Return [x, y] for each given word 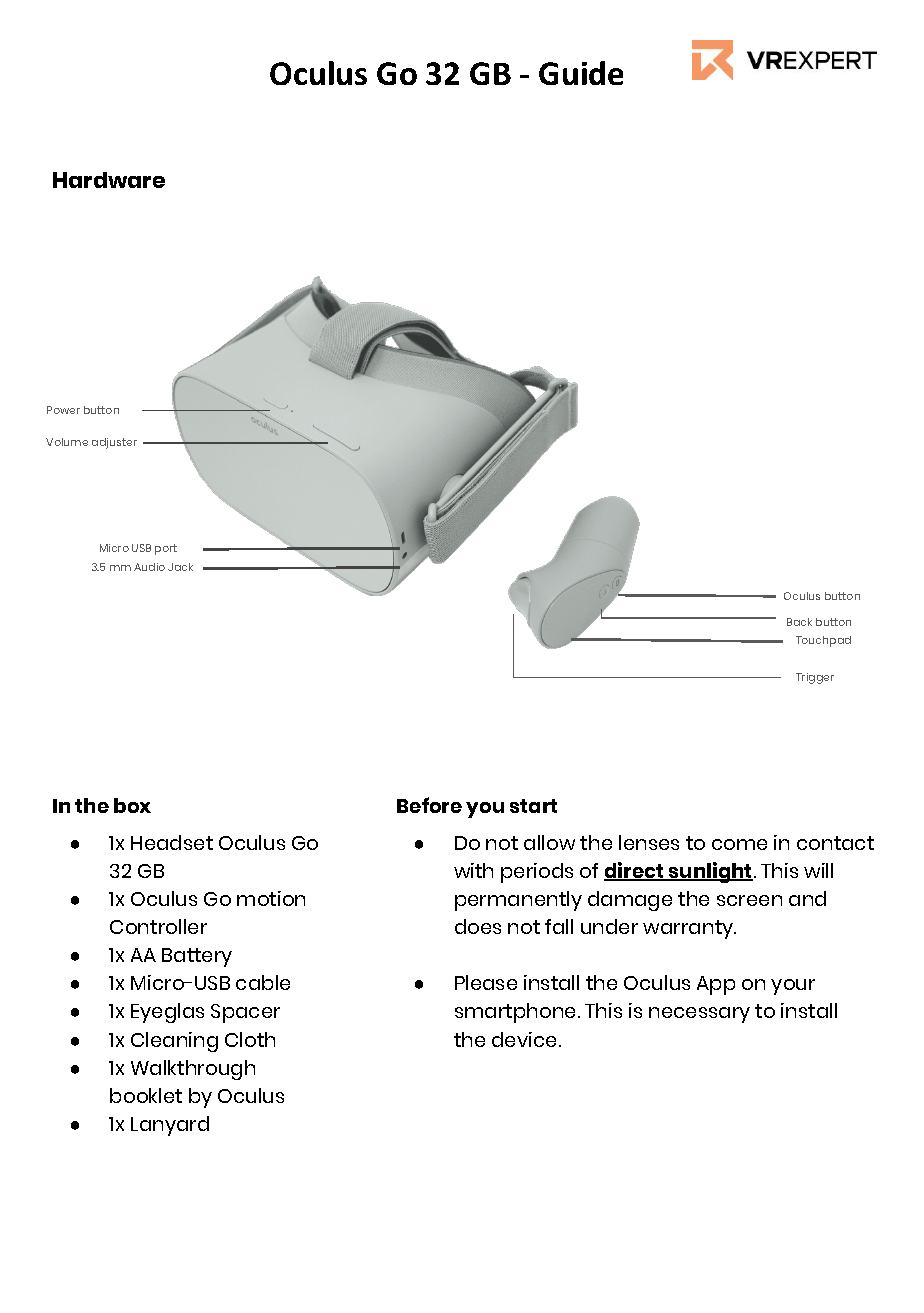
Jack [180, 567]
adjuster [114, 443]
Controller [158, 926]
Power [63, 410]
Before [429, 805]
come [739, 844]
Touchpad [823, 641]
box [132, 805]
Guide [581, 73]
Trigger [815, 678]
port [166, 549]
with [473, 870]
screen [749, 900]
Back [799, 622]
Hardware [109, 180]
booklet [146, 1095]
